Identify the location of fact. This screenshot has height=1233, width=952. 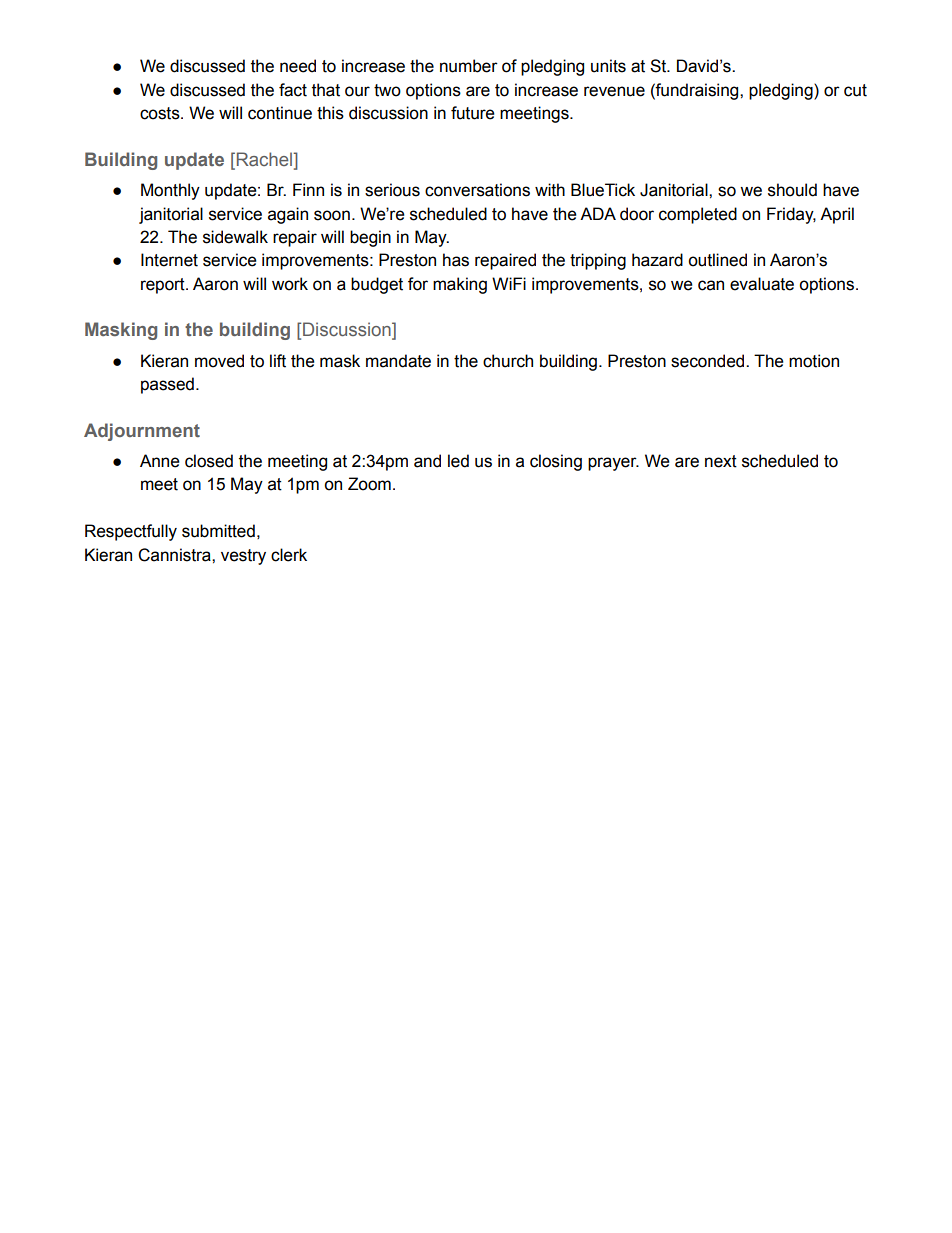
(293, 90).
